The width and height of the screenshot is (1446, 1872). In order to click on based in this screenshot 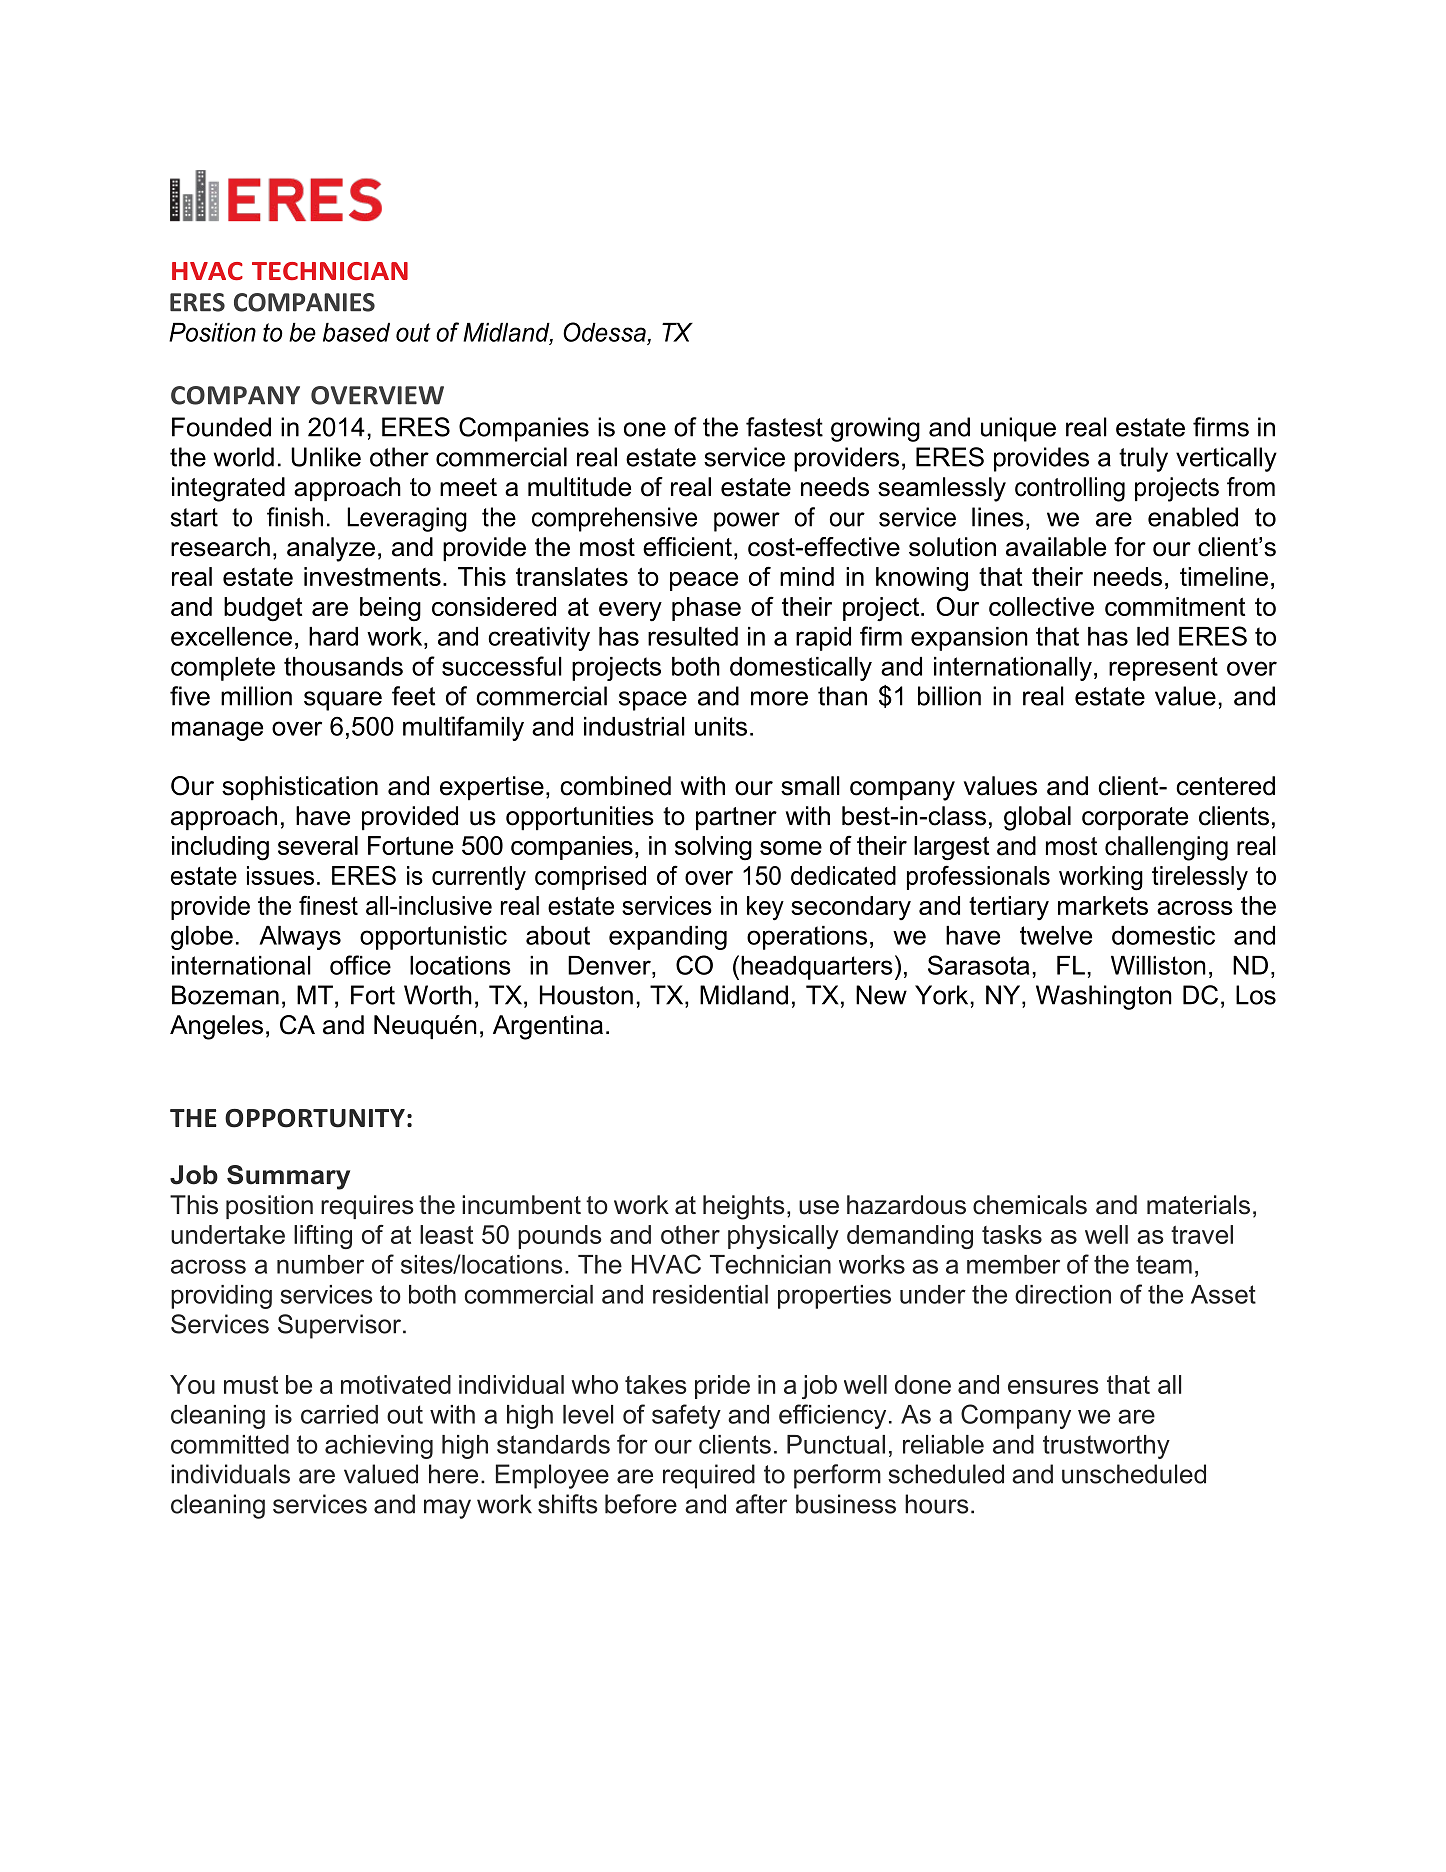, I will do `click(356, 332)`.
